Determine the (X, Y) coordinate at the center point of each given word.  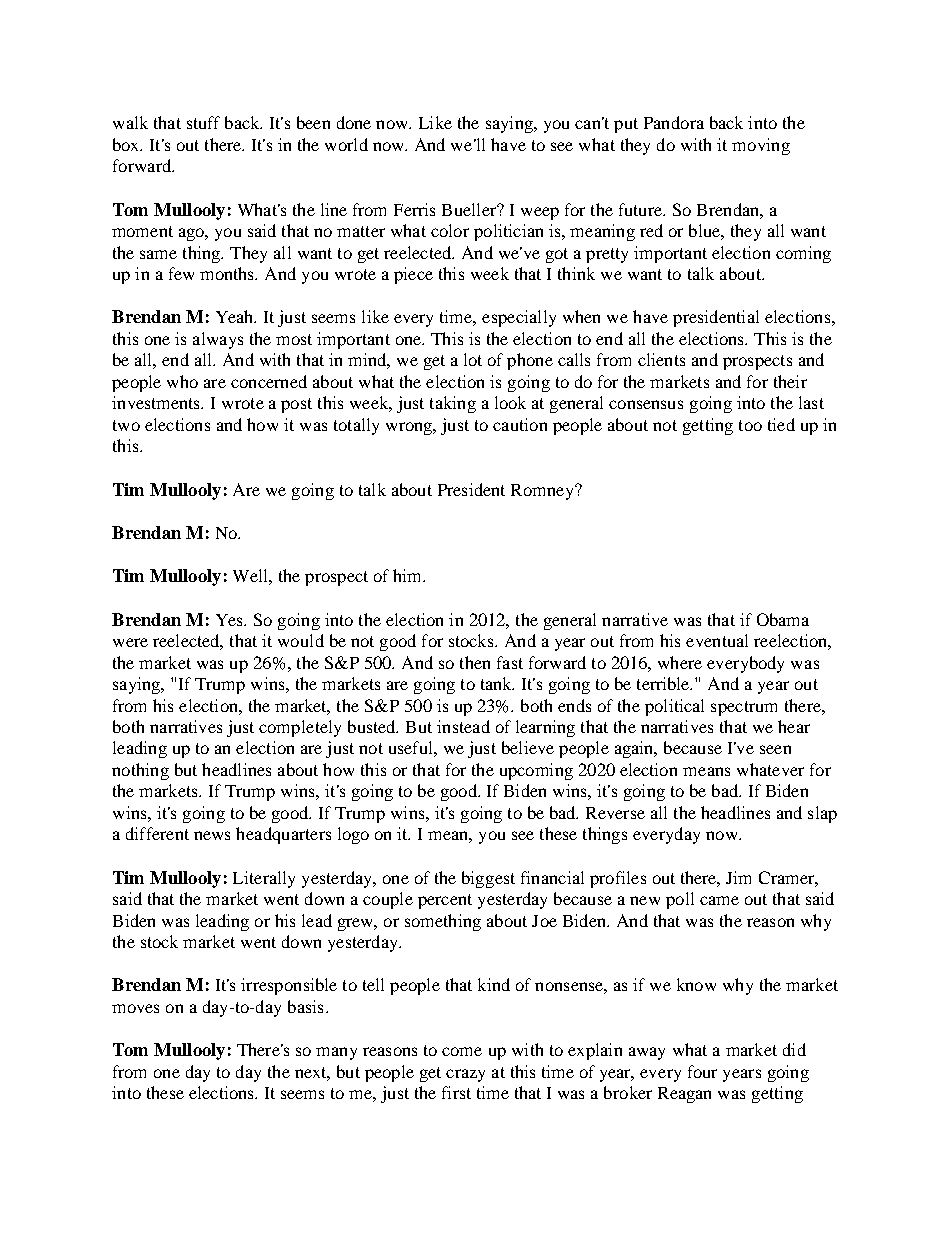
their (790, 381)
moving (761, 146)
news (212, 835)
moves (135, 1008)
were (130, 642)
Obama (783, 619)
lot (473, 359)
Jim (738, 877)
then (475, 662)
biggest (488, 879)
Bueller (470, 209)
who (182, 381)
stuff (203, 122)
